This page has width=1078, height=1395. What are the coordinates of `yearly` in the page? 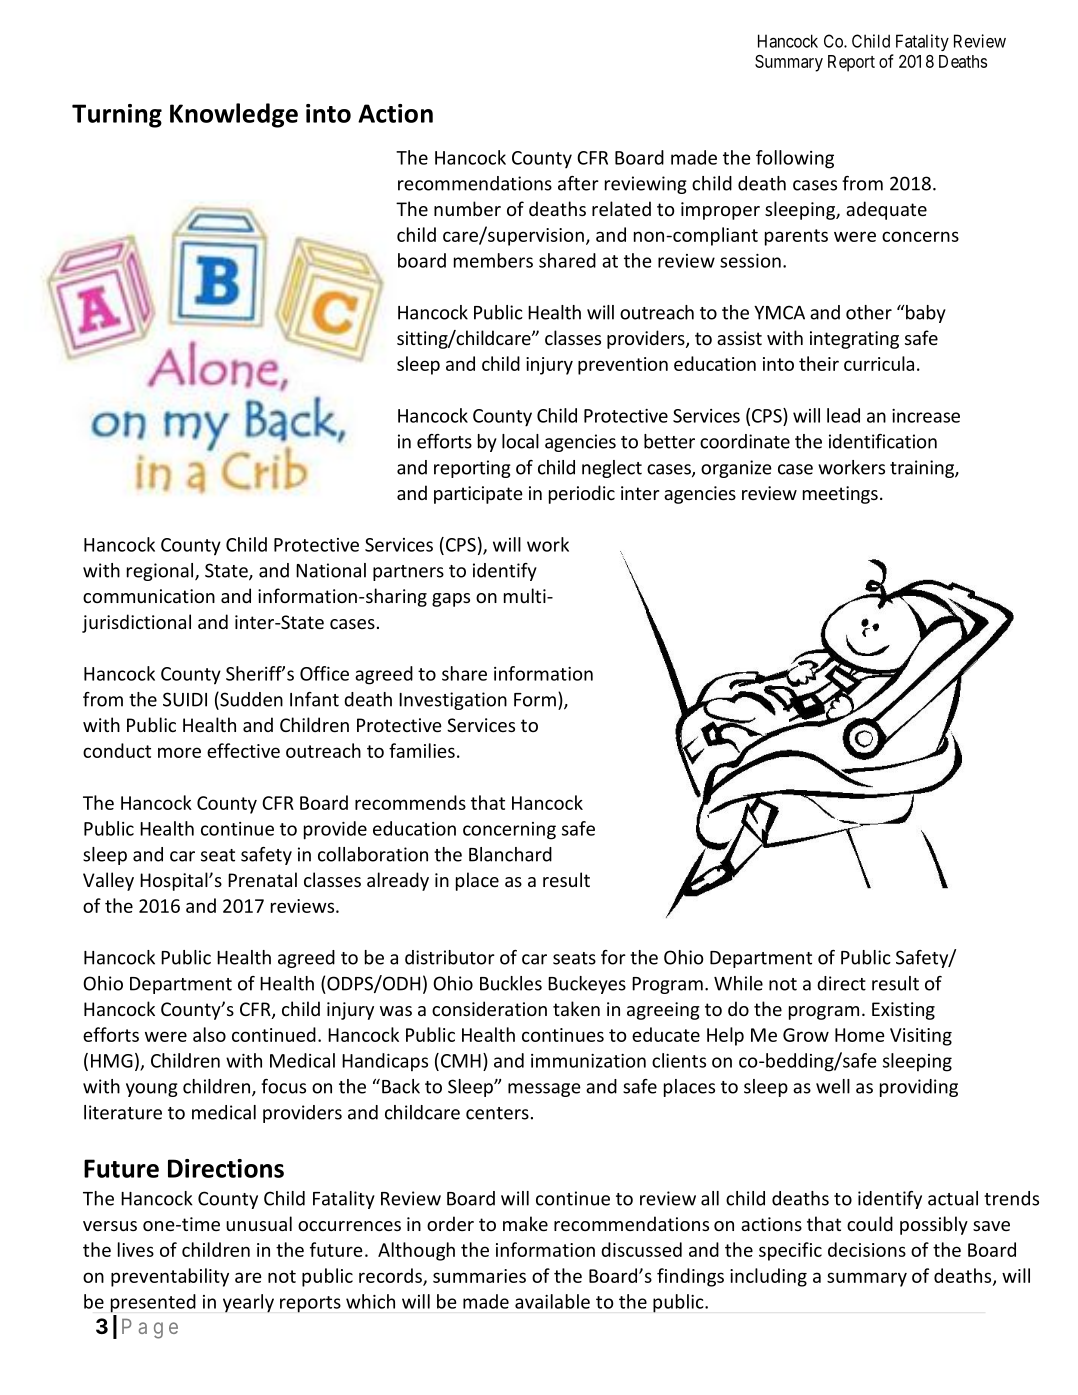 It's located at (248, 1303).
